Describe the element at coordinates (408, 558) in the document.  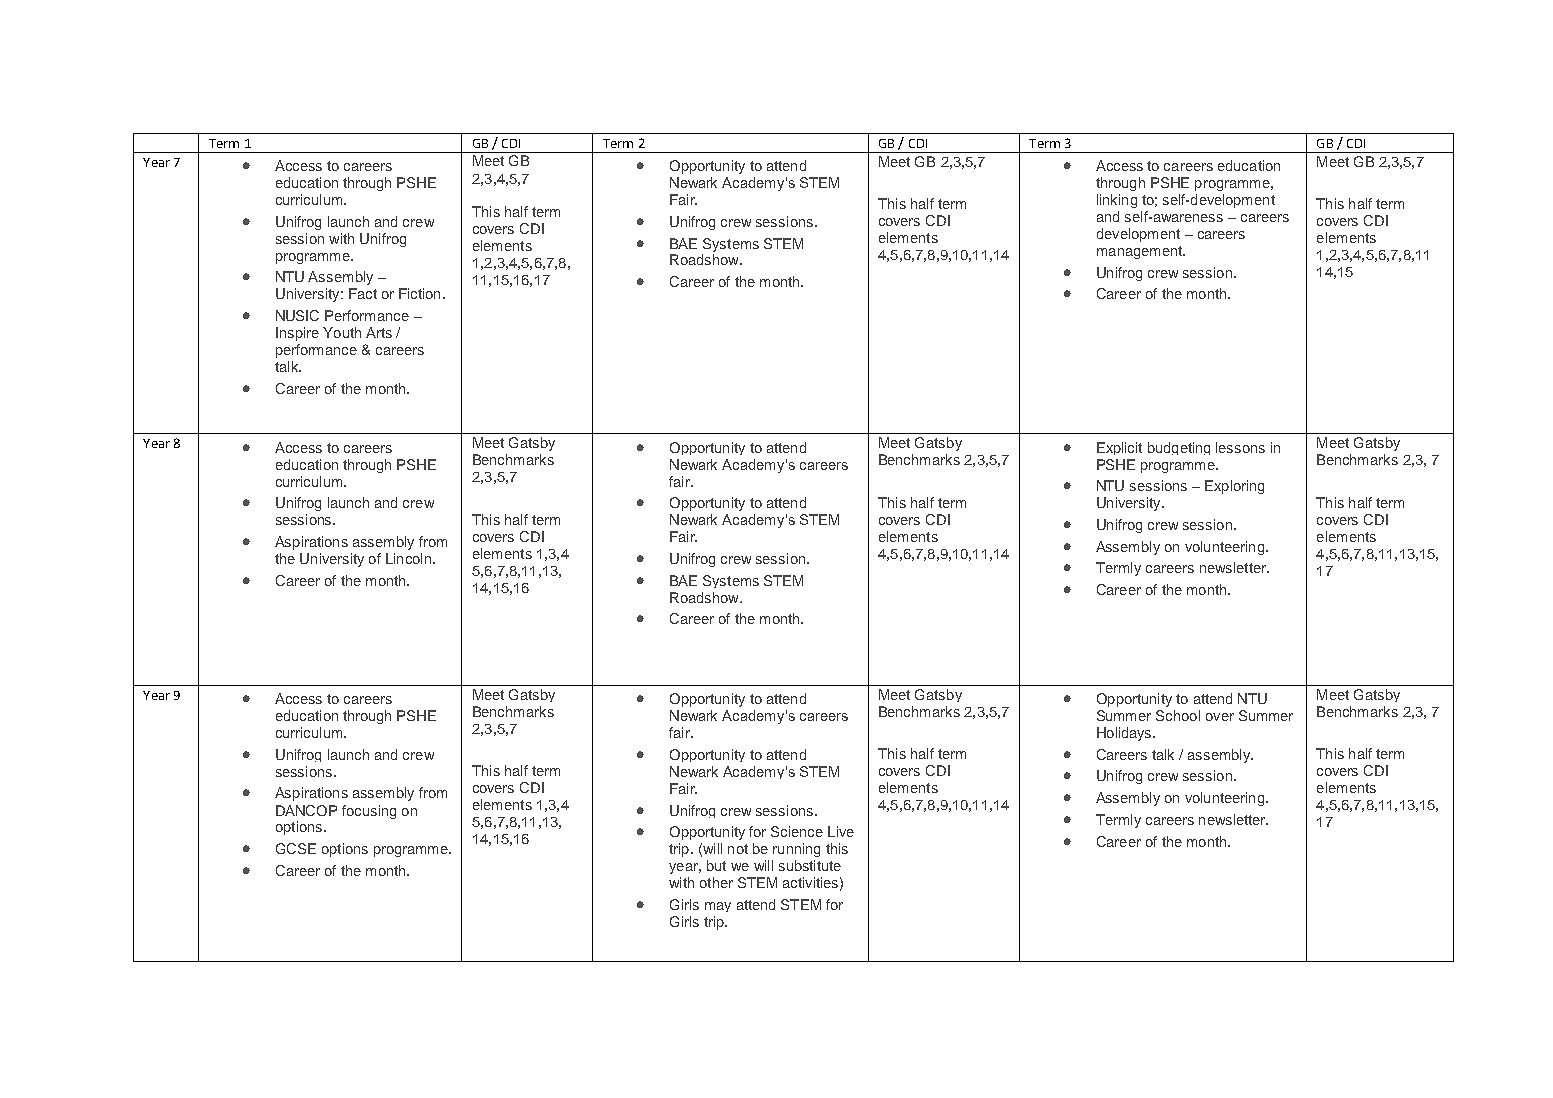
I see `Lincoln` at that location.
